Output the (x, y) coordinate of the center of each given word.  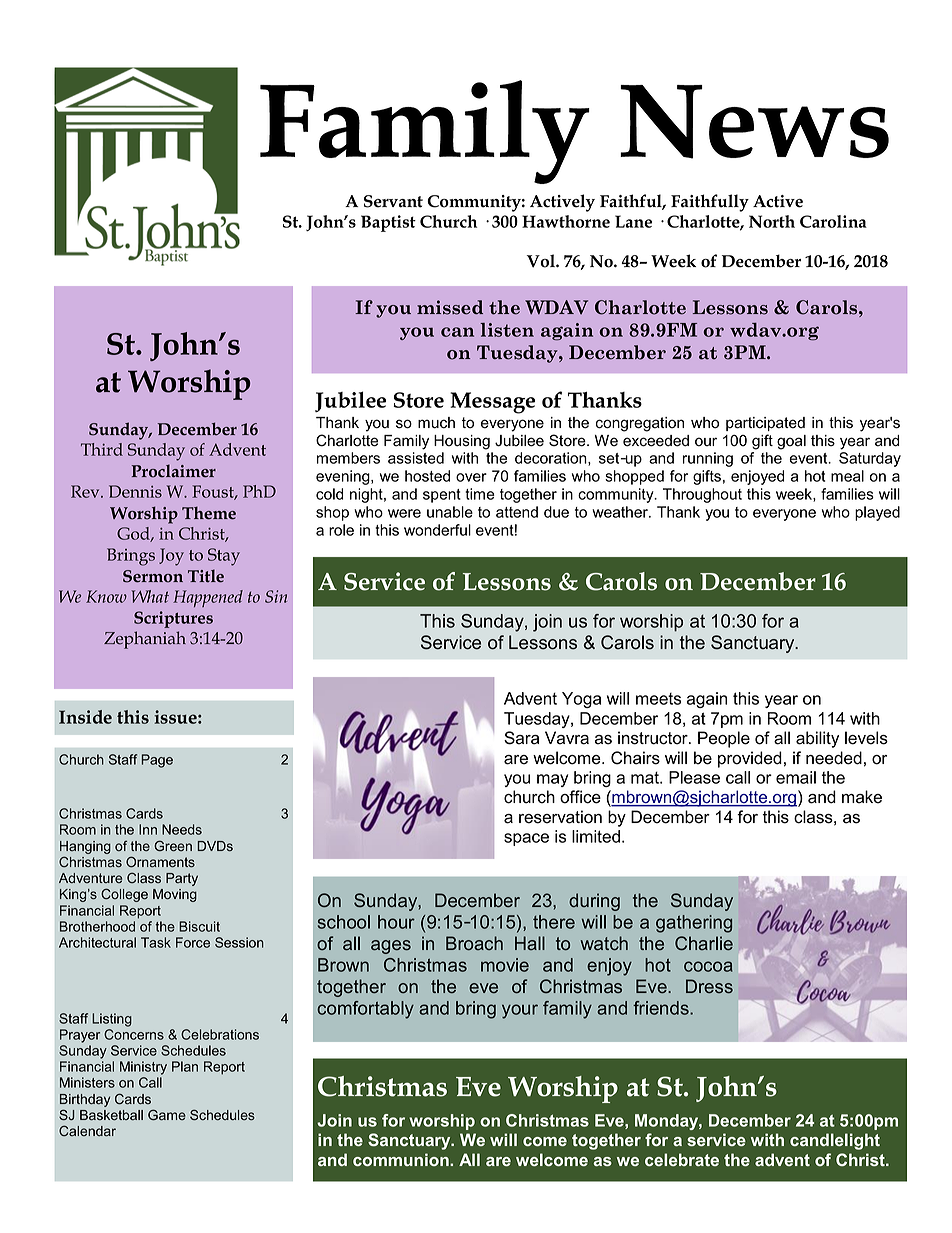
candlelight (835, 1141)
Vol (542, 261)
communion (402, 1159)
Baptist (388, 223)
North (772, 221)
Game (167, 1115)
